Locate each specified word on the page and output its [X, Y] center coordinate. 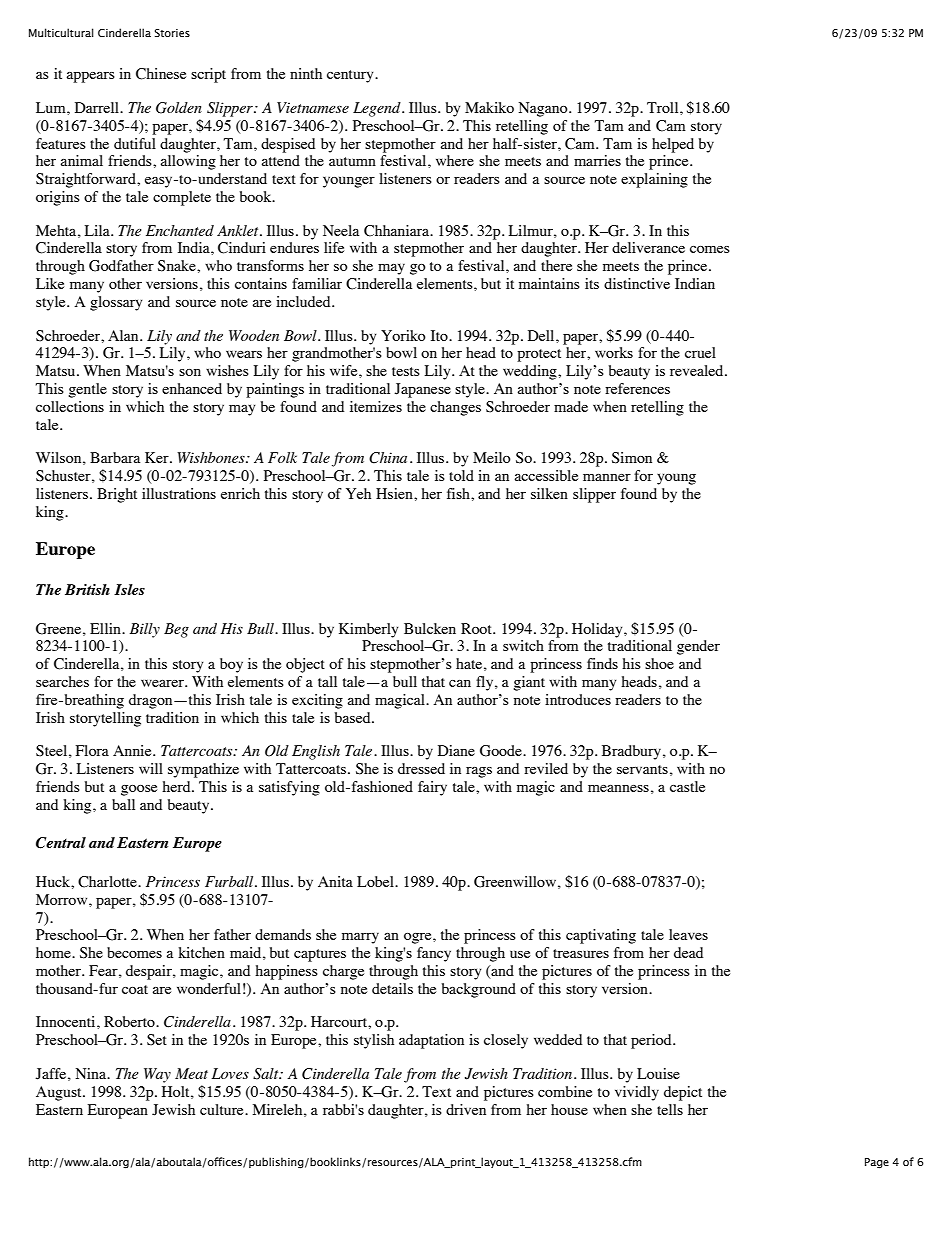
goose [139, 790]
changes [455, 408]
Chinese [161, 74]
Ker [158, 457]
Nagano [544, 109]
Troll [664, 107]
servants [642, 769]
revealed [698, 370]
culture [223, 1109]
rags [479, 772]
